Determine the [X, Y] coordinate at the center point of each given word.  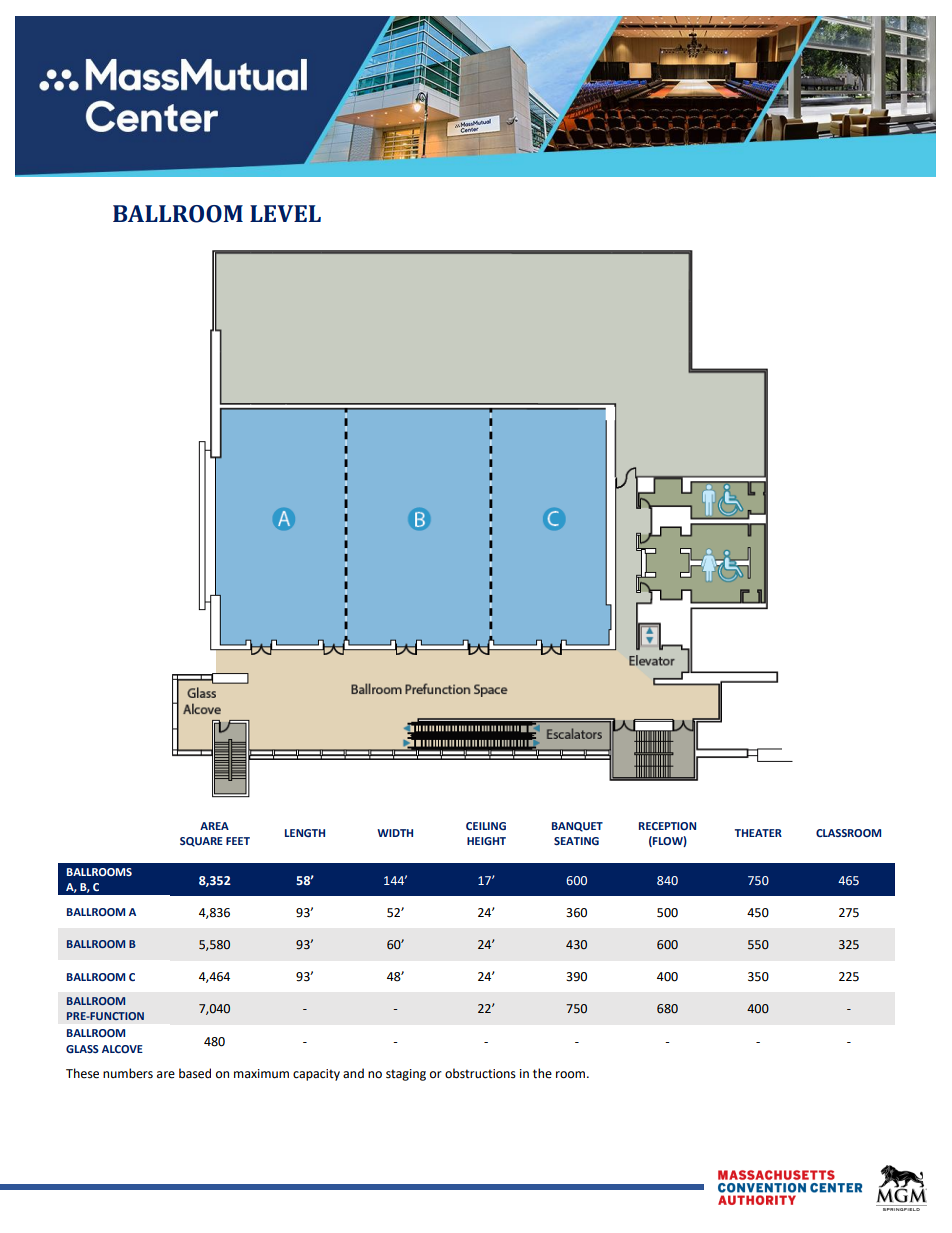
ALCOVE [122, 1049]
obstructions [480, 1073]
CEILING [486, 826]
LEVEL [285, 213]
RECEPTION [667, 826]
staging [406, 1075]
